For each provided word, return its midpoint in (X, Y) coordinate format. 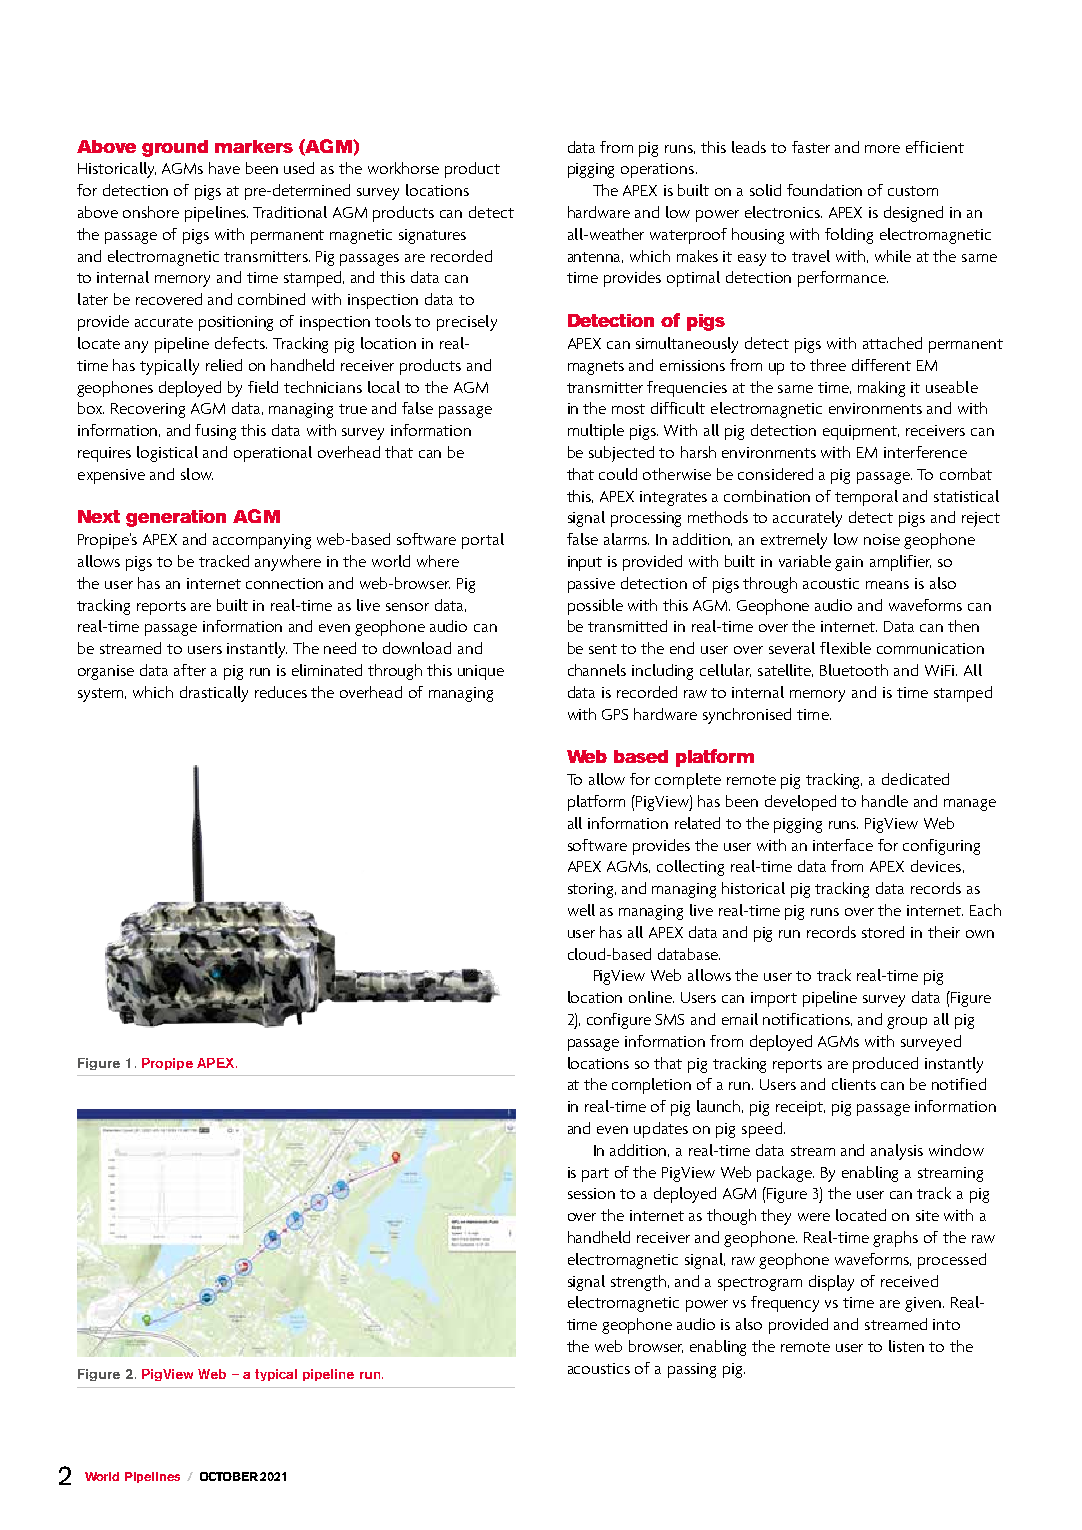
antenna (595, 257)
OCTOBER (229, 1476)
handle (885, 801)
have (224, 168)
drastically (214, 694)
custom (913, 191)
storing (592, 890)
